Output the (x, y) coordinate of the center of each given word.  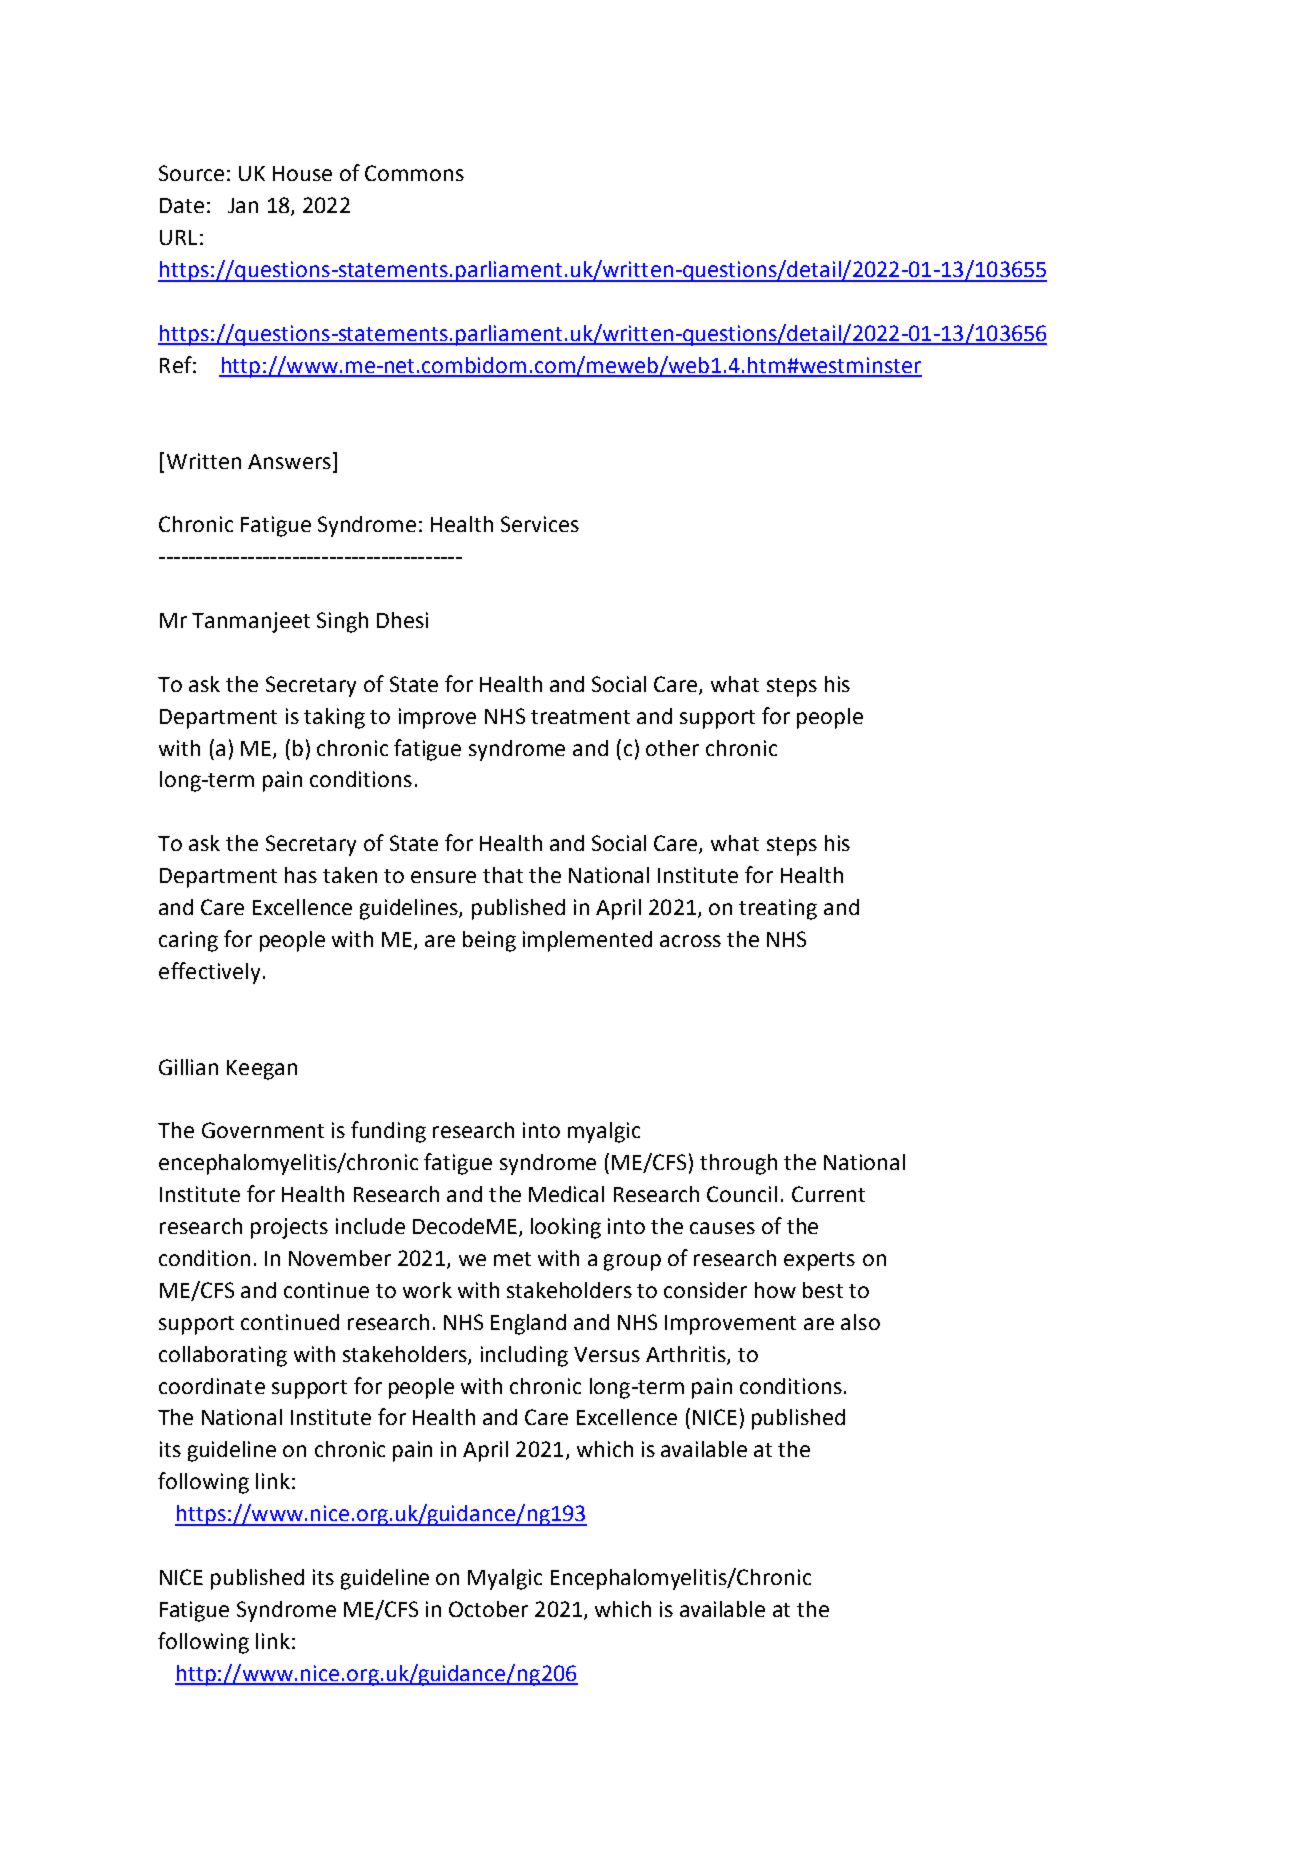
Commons (414, 173)
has (301, 875)
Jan (243, 205)
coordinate (212, 1386)
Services (540, 524)
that (503, 875)
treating (778, 909)
